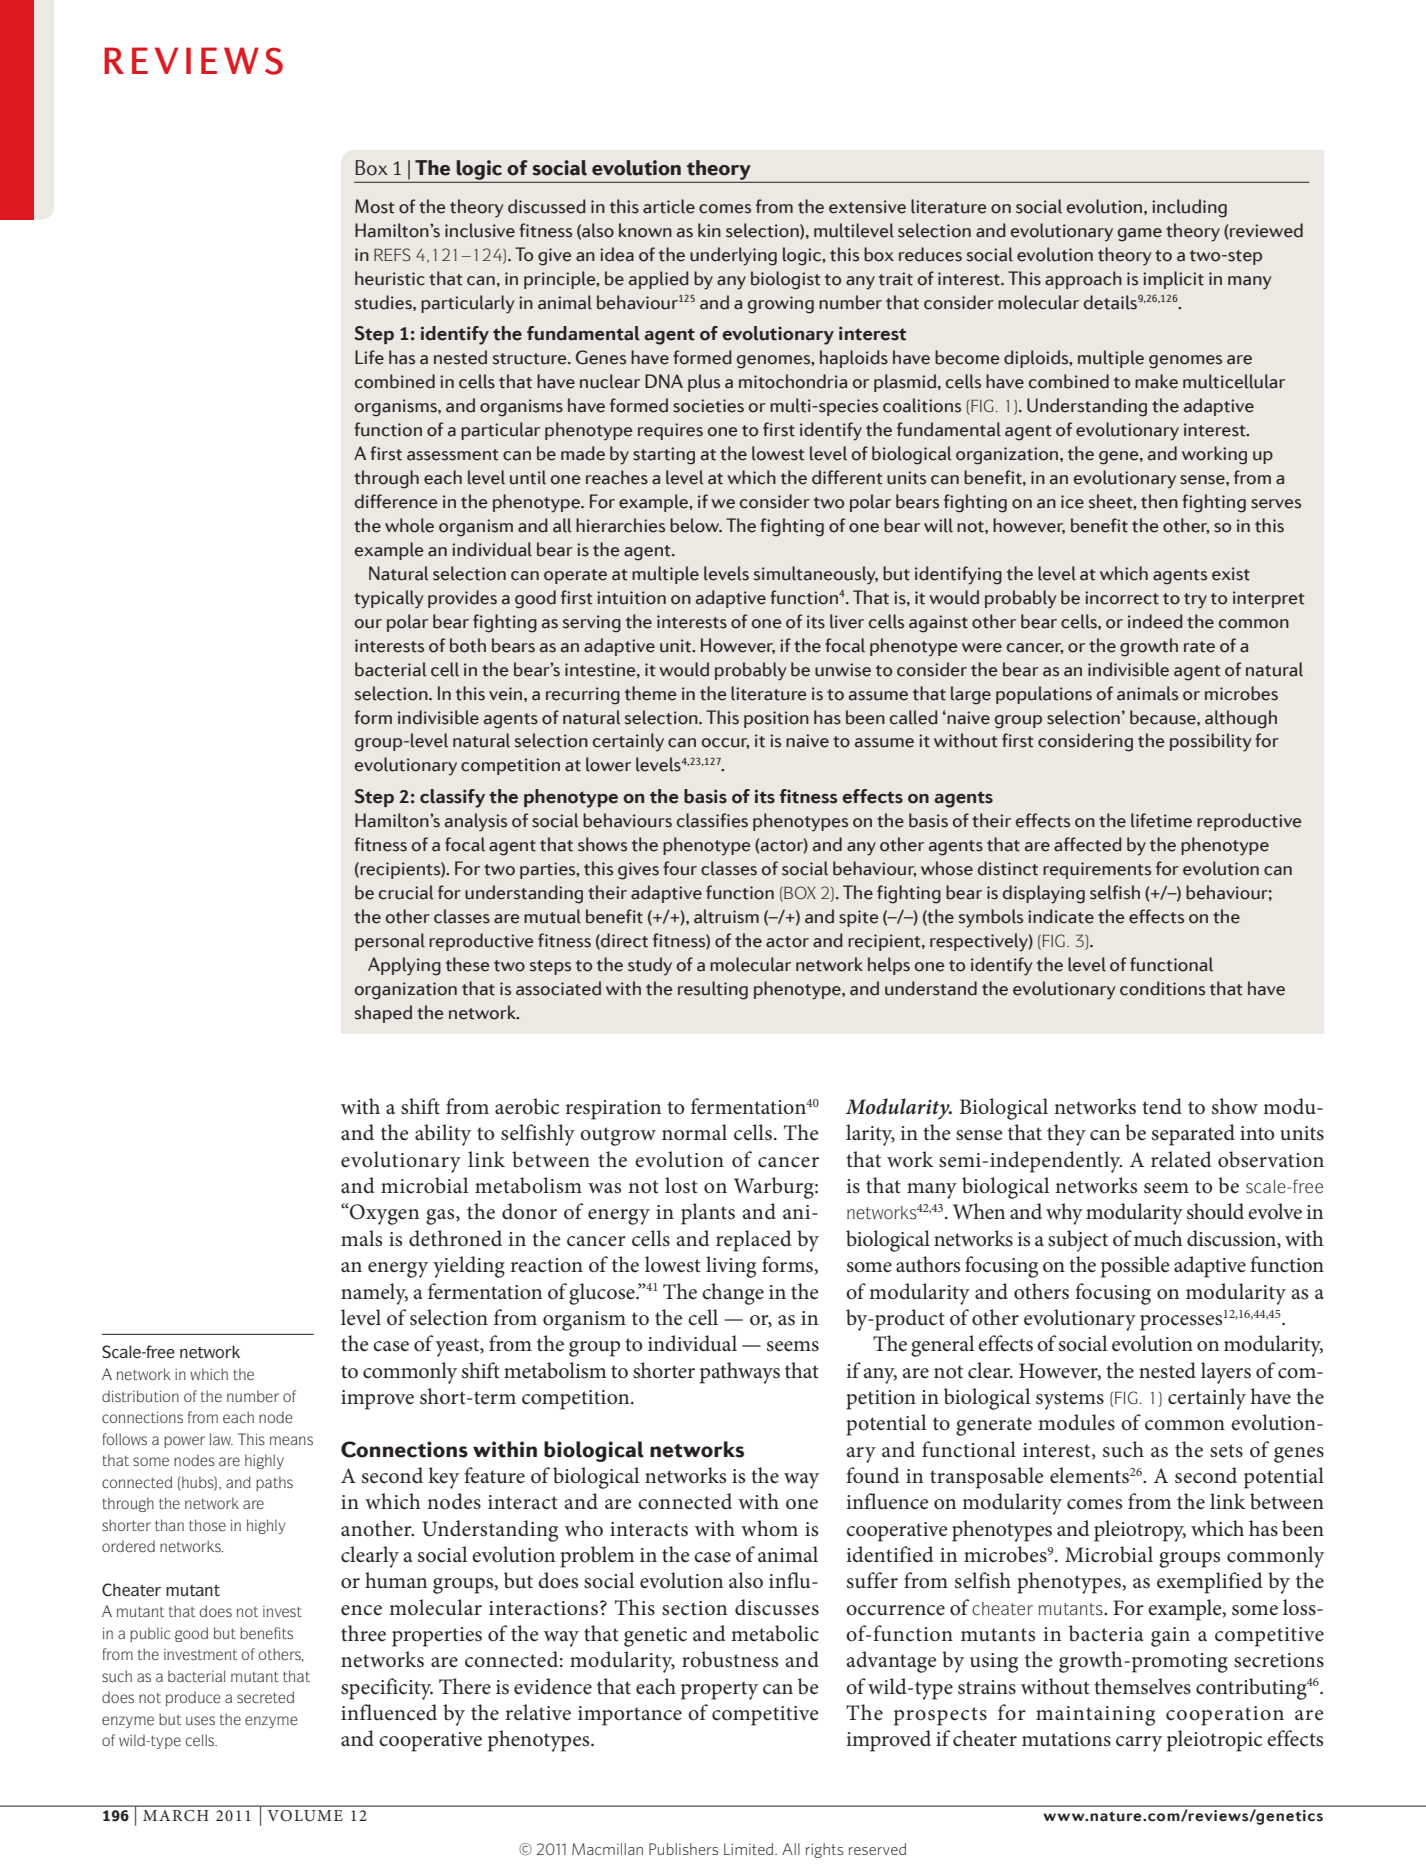 This image has width=1426, height=1874. What do you see at coordinates (175, 1815) in the image?
I see `MARCH` at bounding box center [175, 1815].
